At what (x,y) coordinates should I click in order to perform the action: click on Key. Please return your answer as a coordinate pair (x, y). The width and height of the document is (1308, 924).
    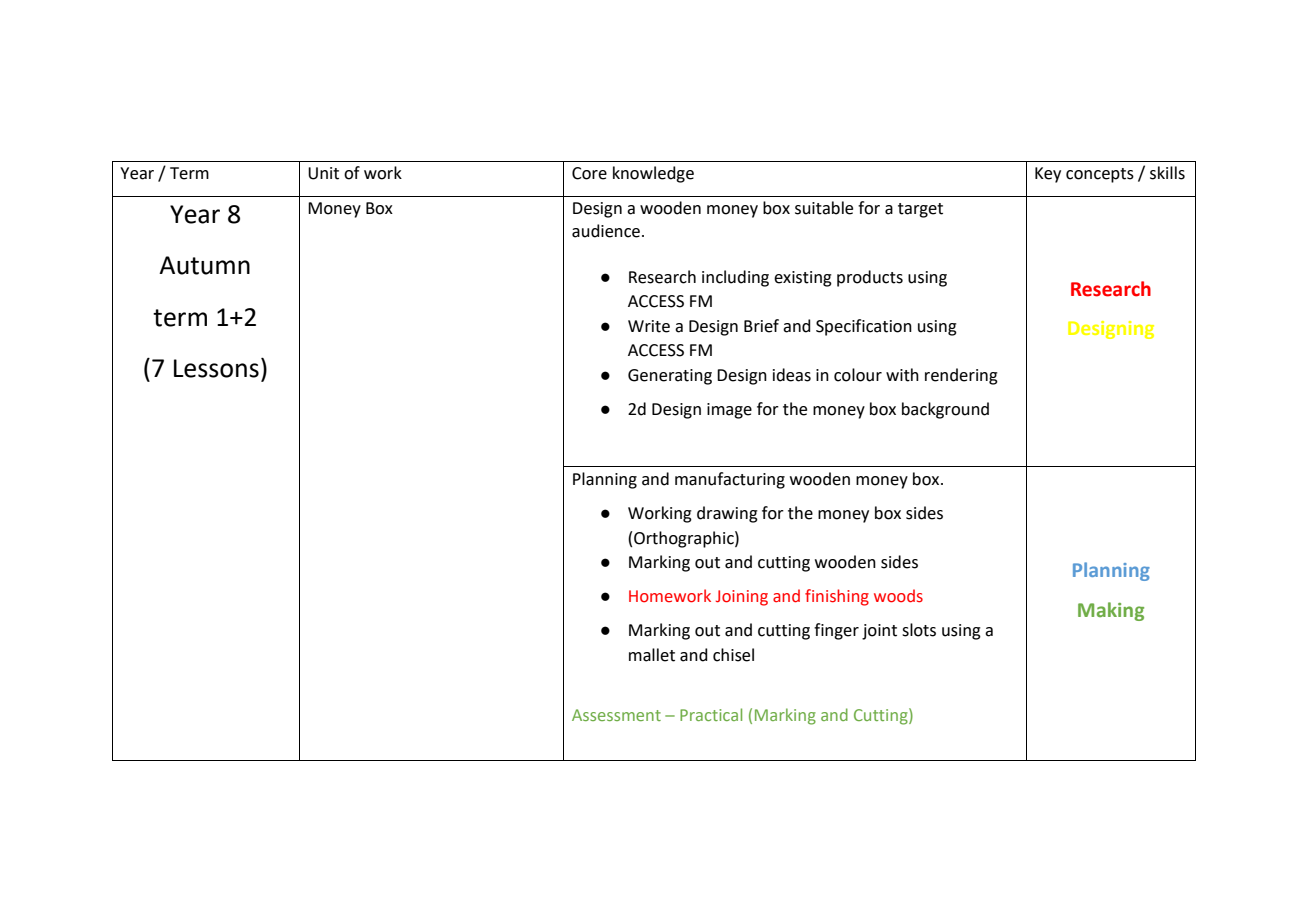
    Looking at the image, I should click on (1048, 175).
